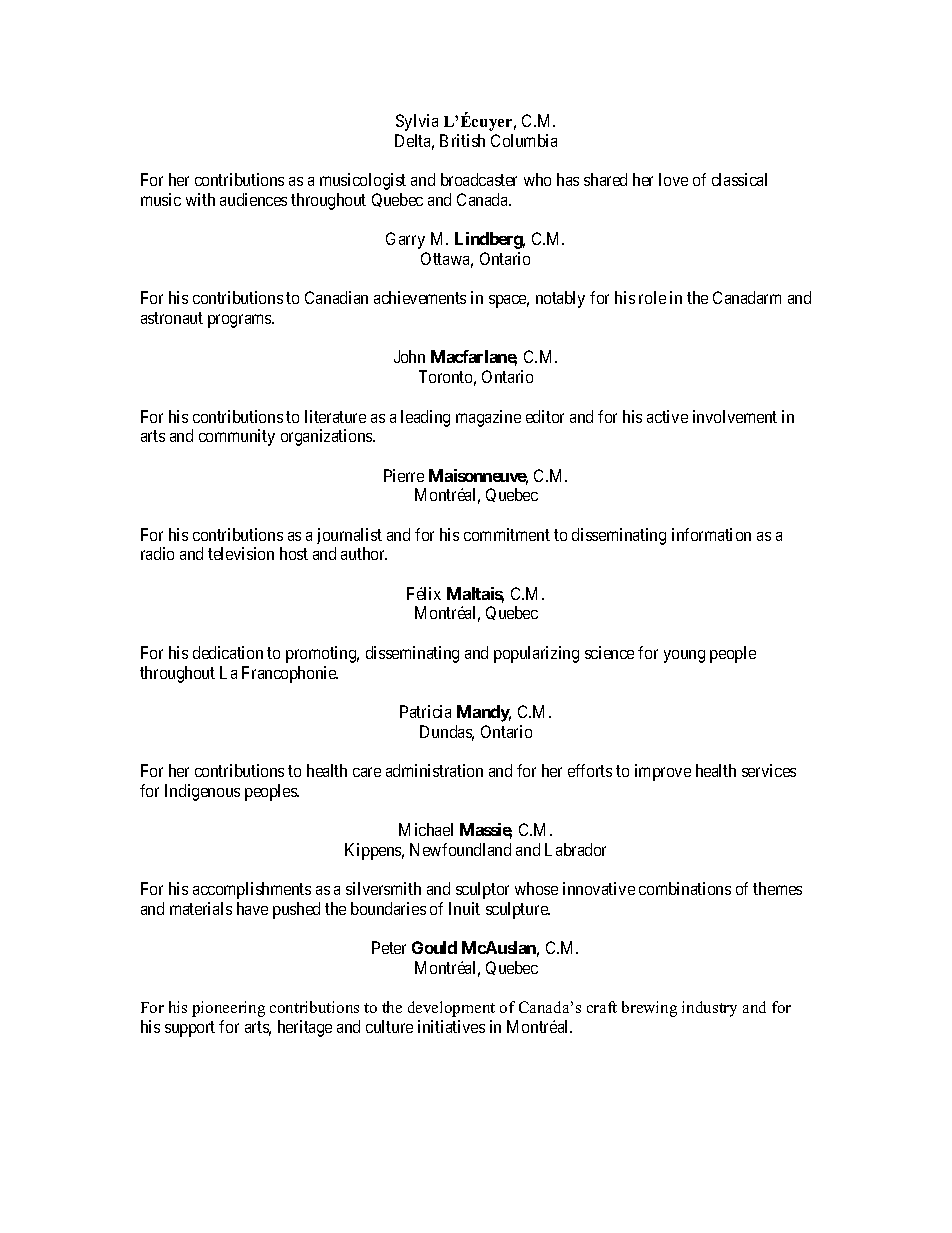  I want to click on Mandy, so click(484, 713).
